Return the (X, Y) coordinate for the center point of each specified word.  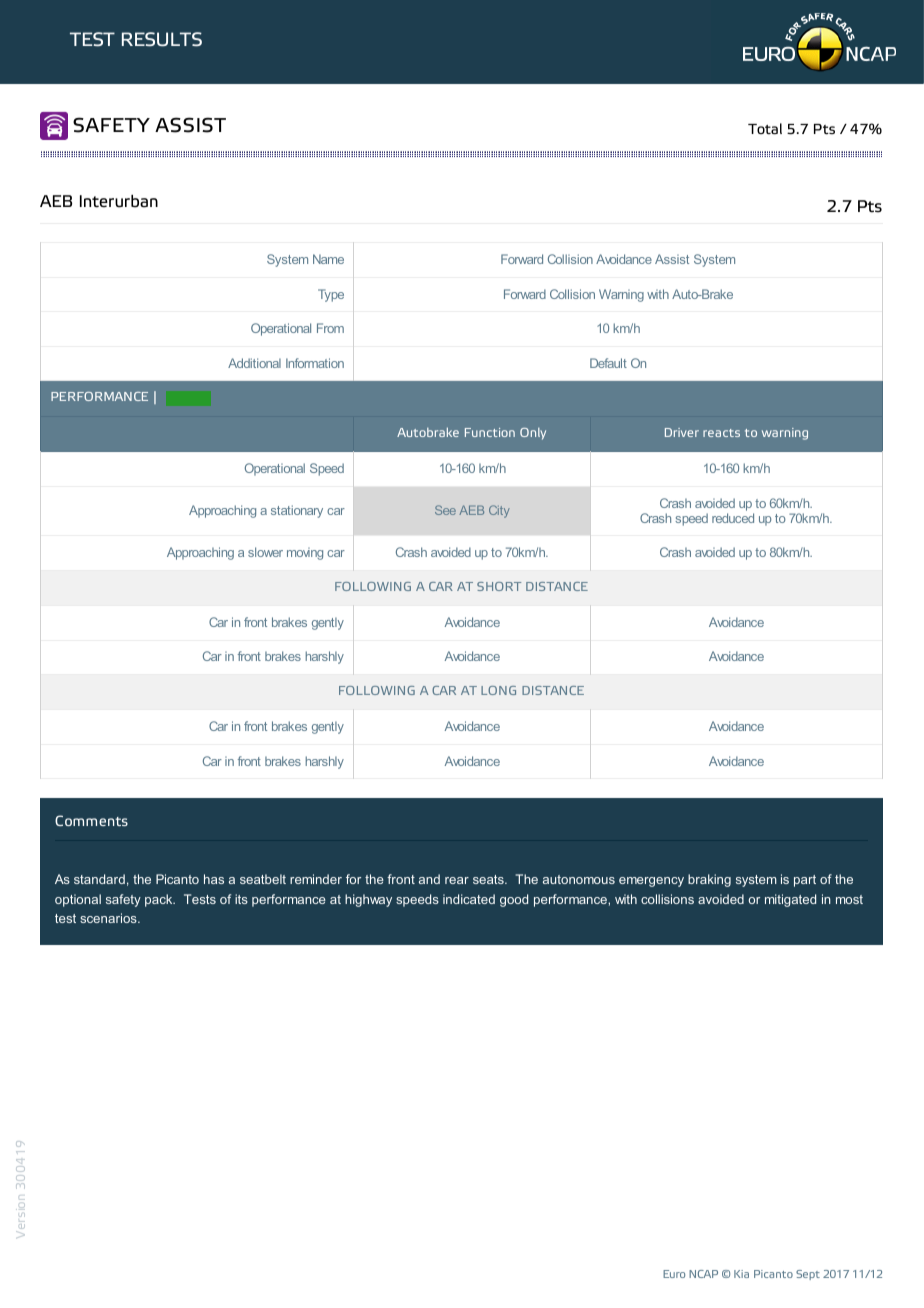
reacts (721, 433)
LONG (498, 690)
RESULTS (162, 39)
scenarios (109, 918)
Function (490, 432)
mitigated (790, 900)
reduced (733, 518)
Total (765, 129)
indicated (469, 899)
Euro (674, 1274)
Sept (808, 1275)
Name (328, 259)
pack (160, 900)
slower (265, 552)
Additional (254, 363)
